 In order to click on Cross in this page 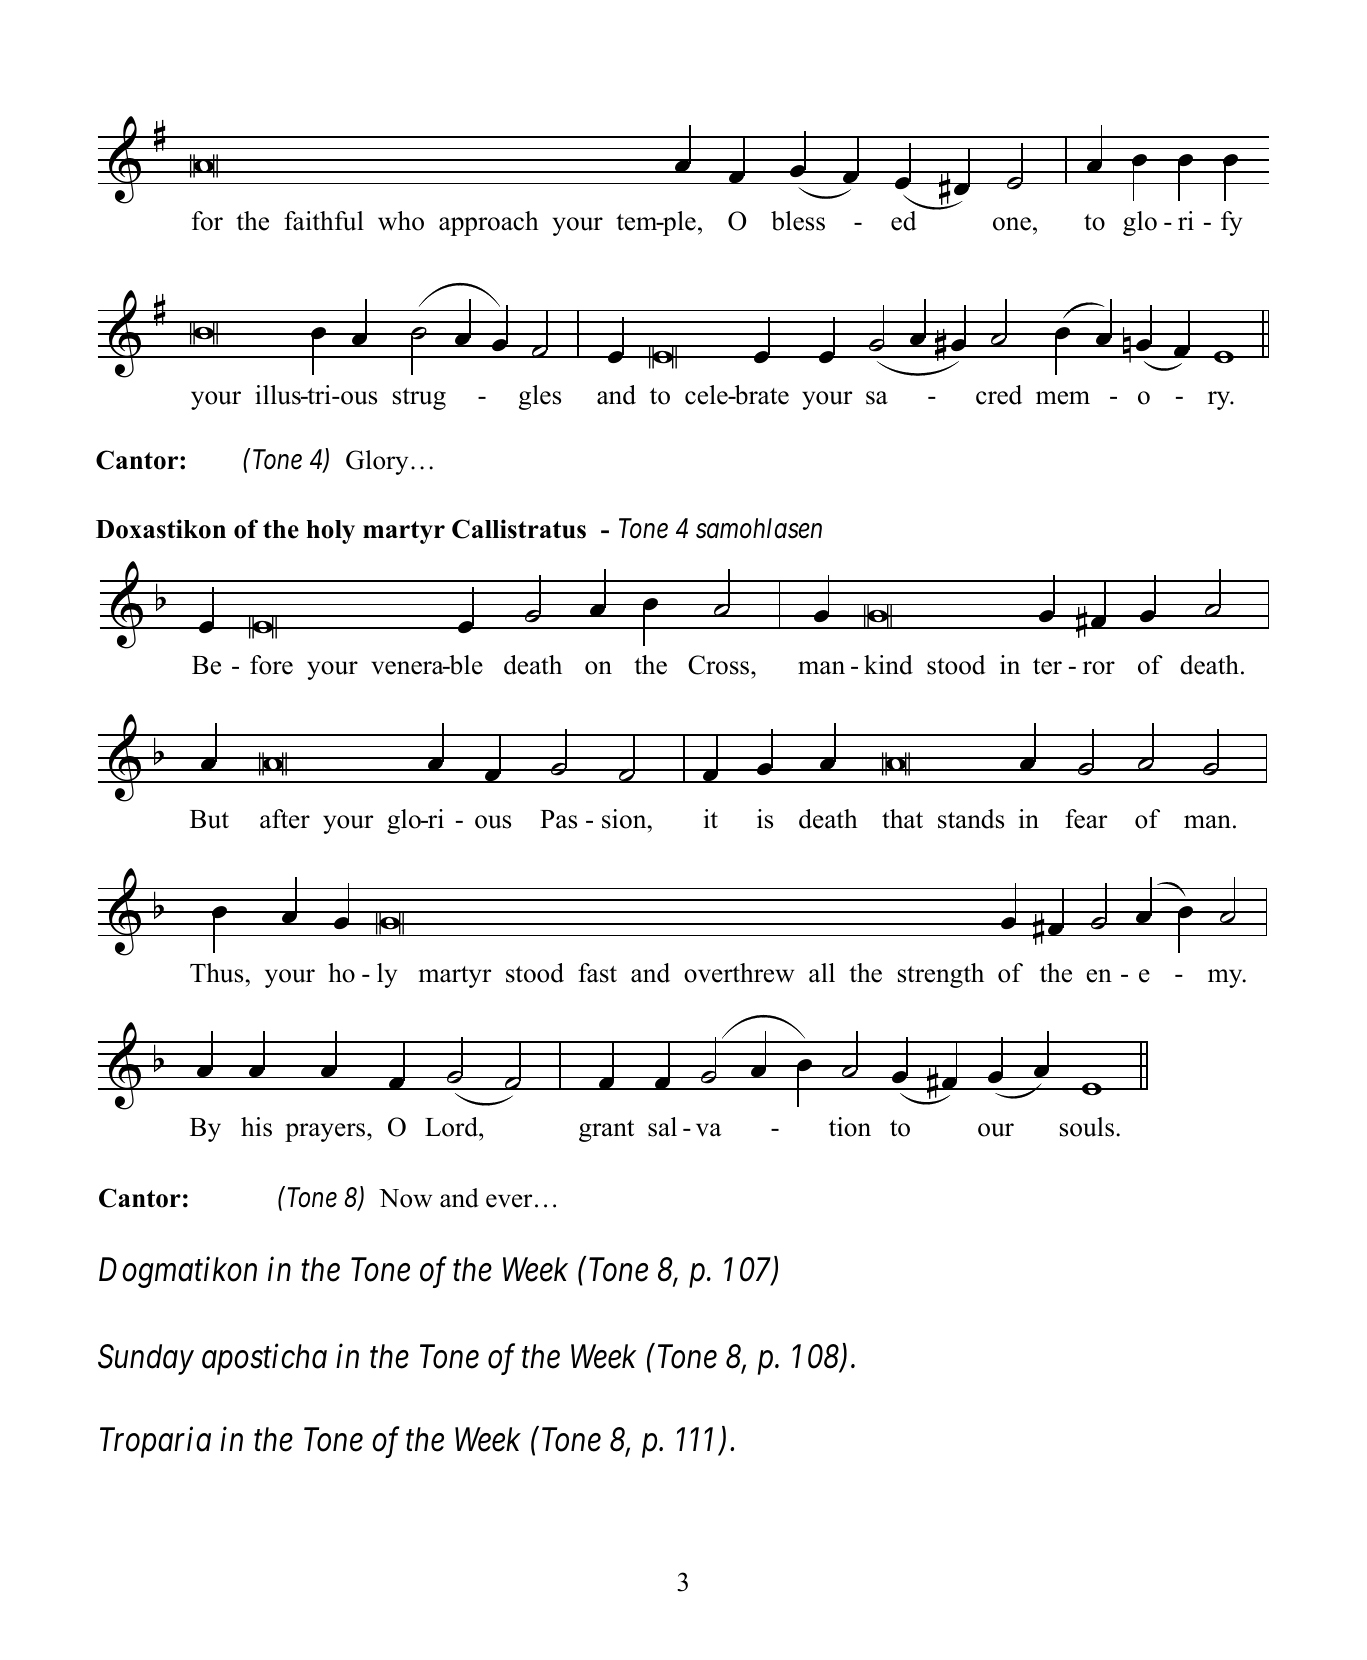, I will do `click(720, 665)`.
